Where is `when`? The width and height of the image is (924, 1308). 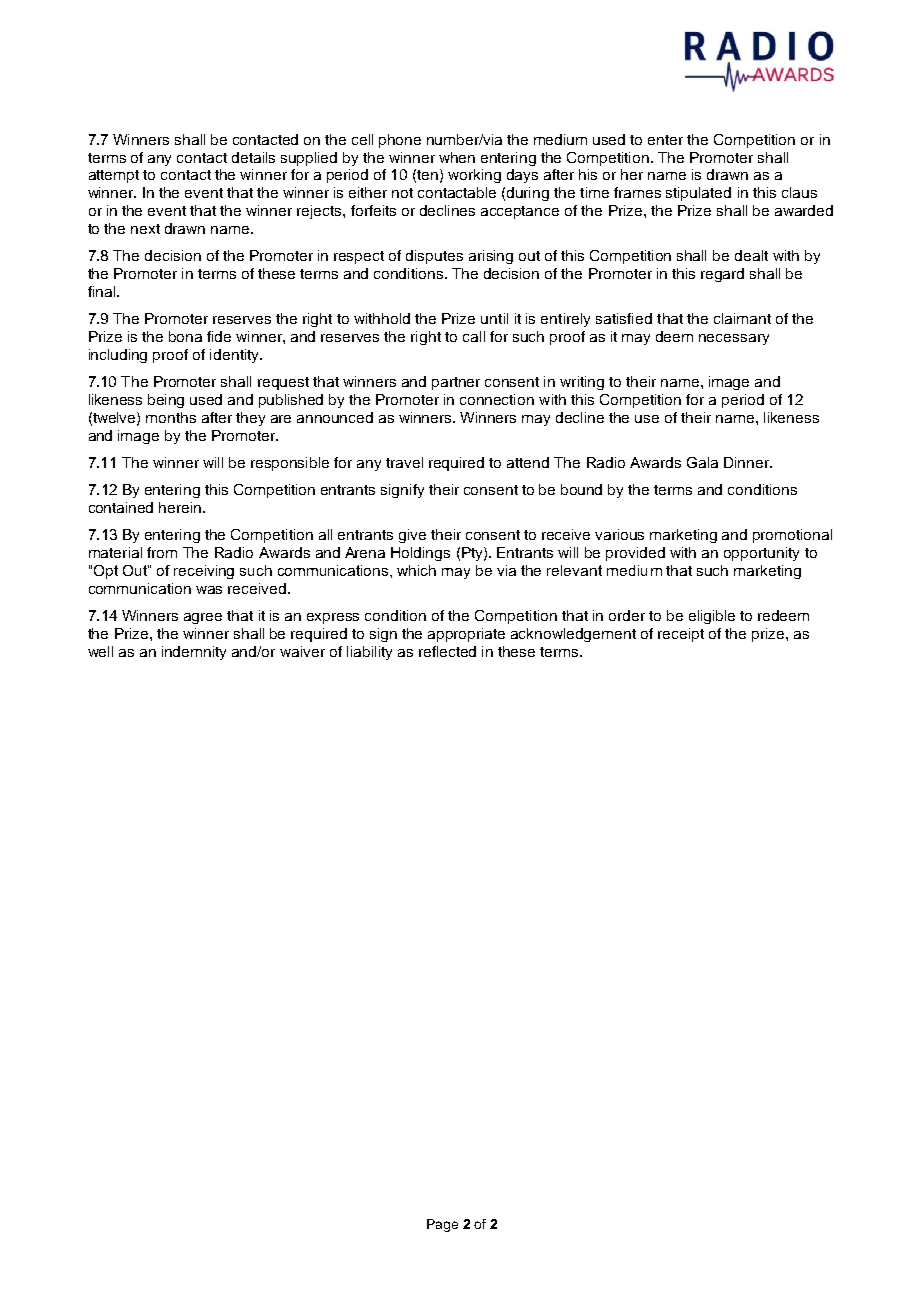
when is located at coordinates (457, 157).
